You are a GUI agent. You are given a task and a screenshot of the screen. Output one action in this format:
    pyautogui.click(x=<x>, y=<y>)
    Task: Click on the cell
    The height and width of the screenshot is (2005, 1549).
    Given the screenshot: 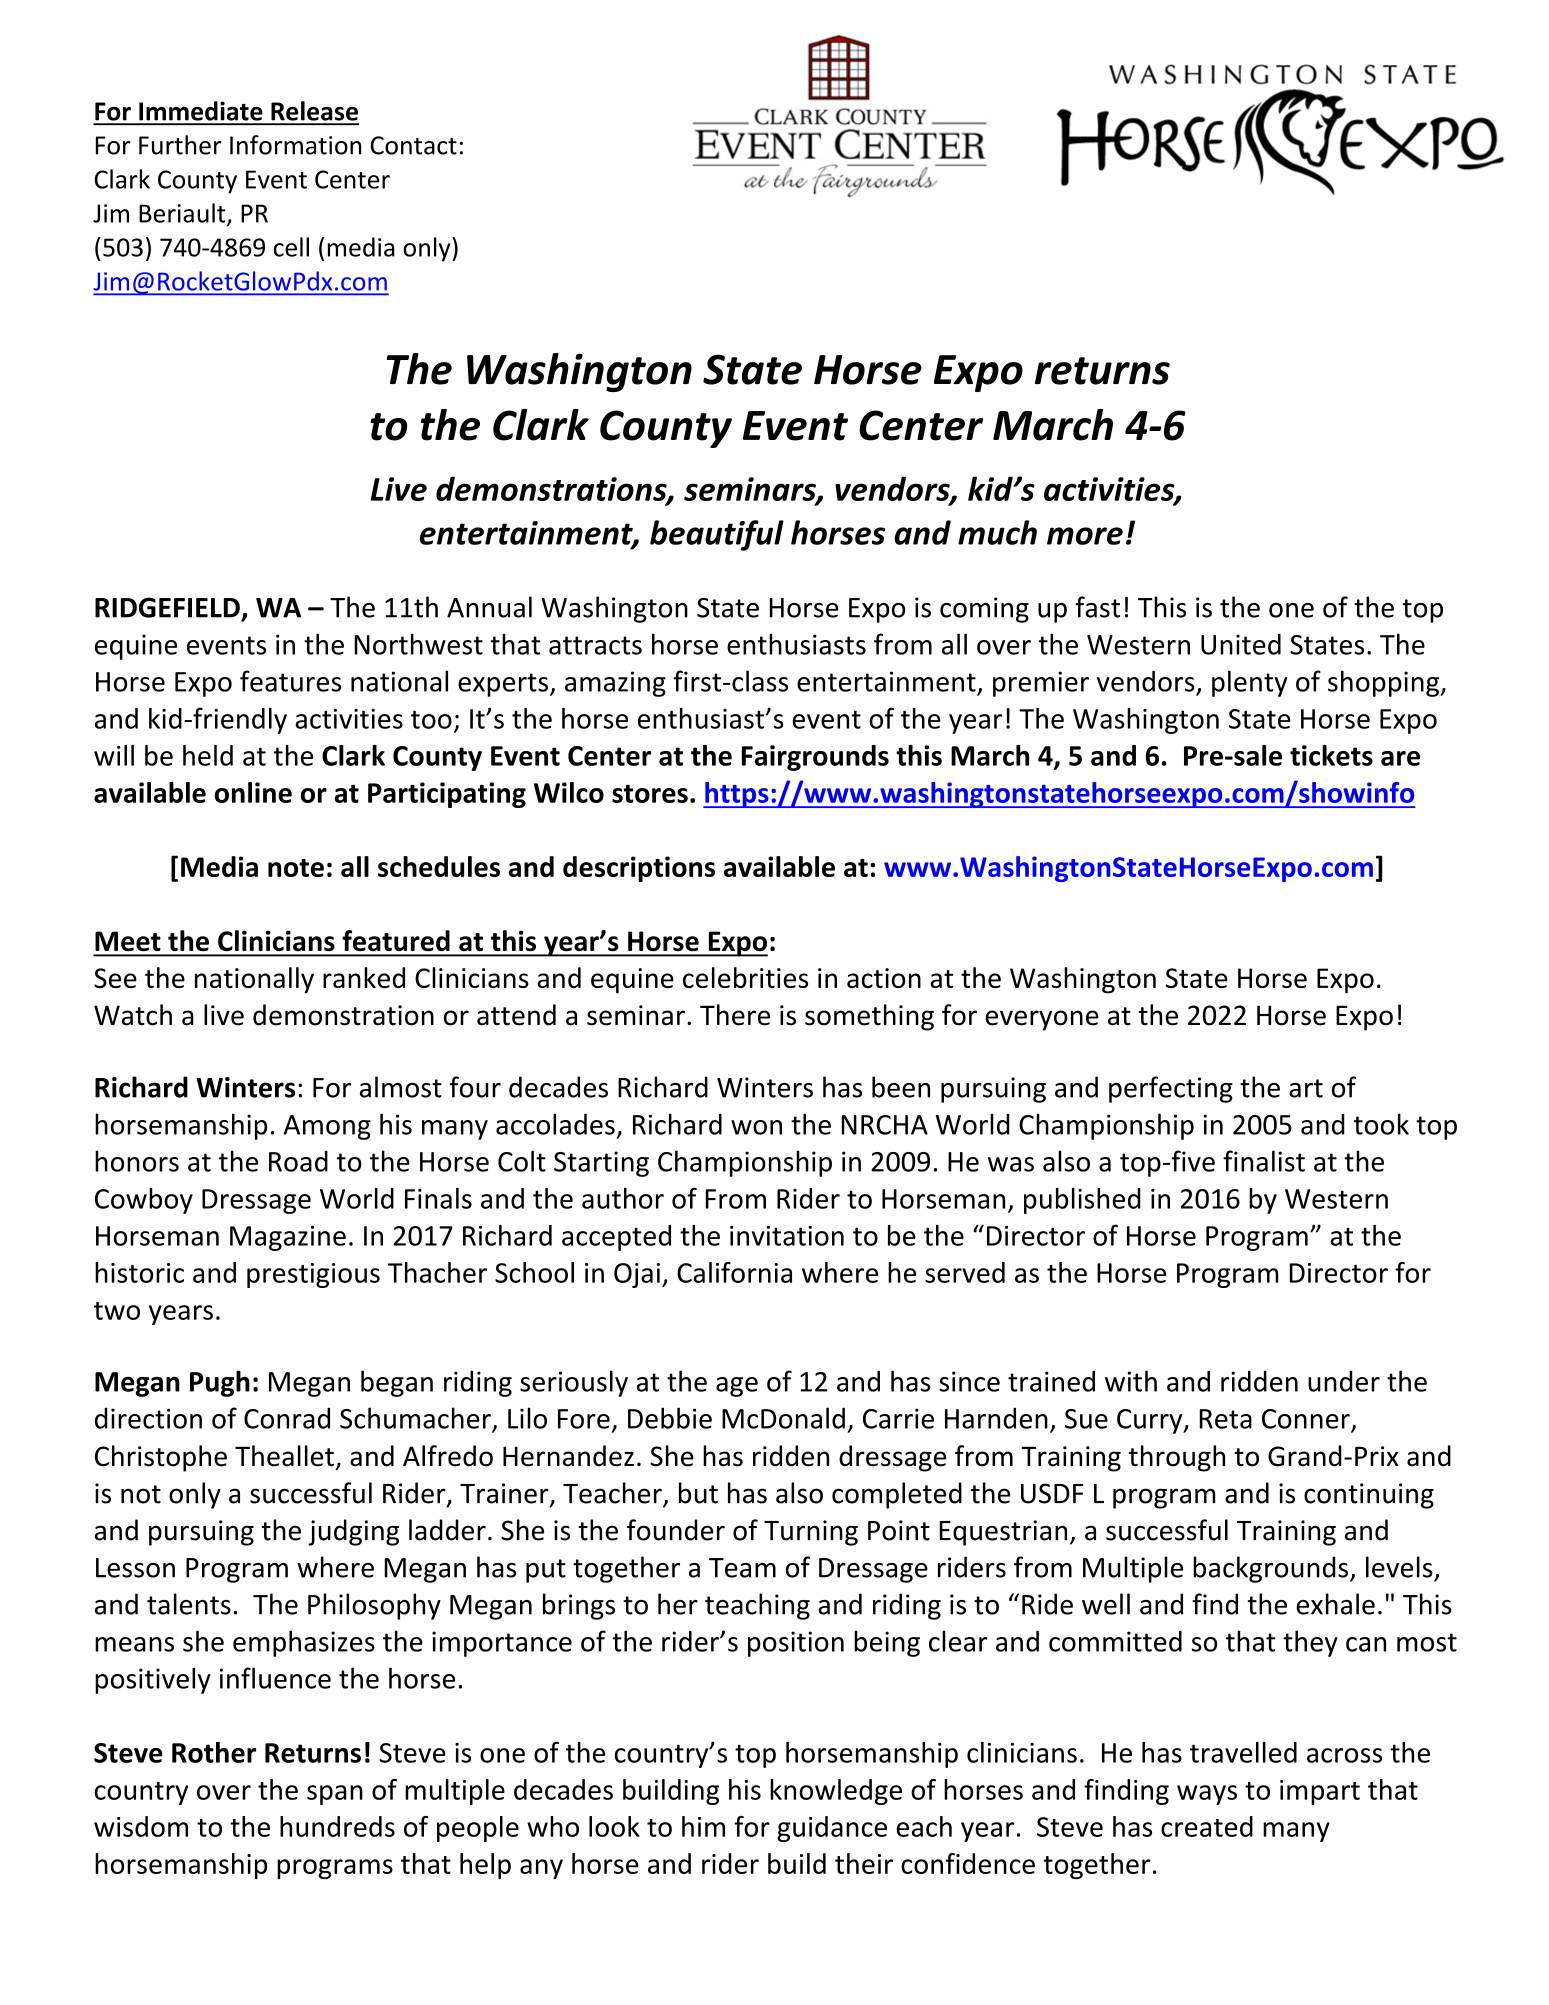 What is the action you would take?
    pyautogui.click(x=291, y=247)
